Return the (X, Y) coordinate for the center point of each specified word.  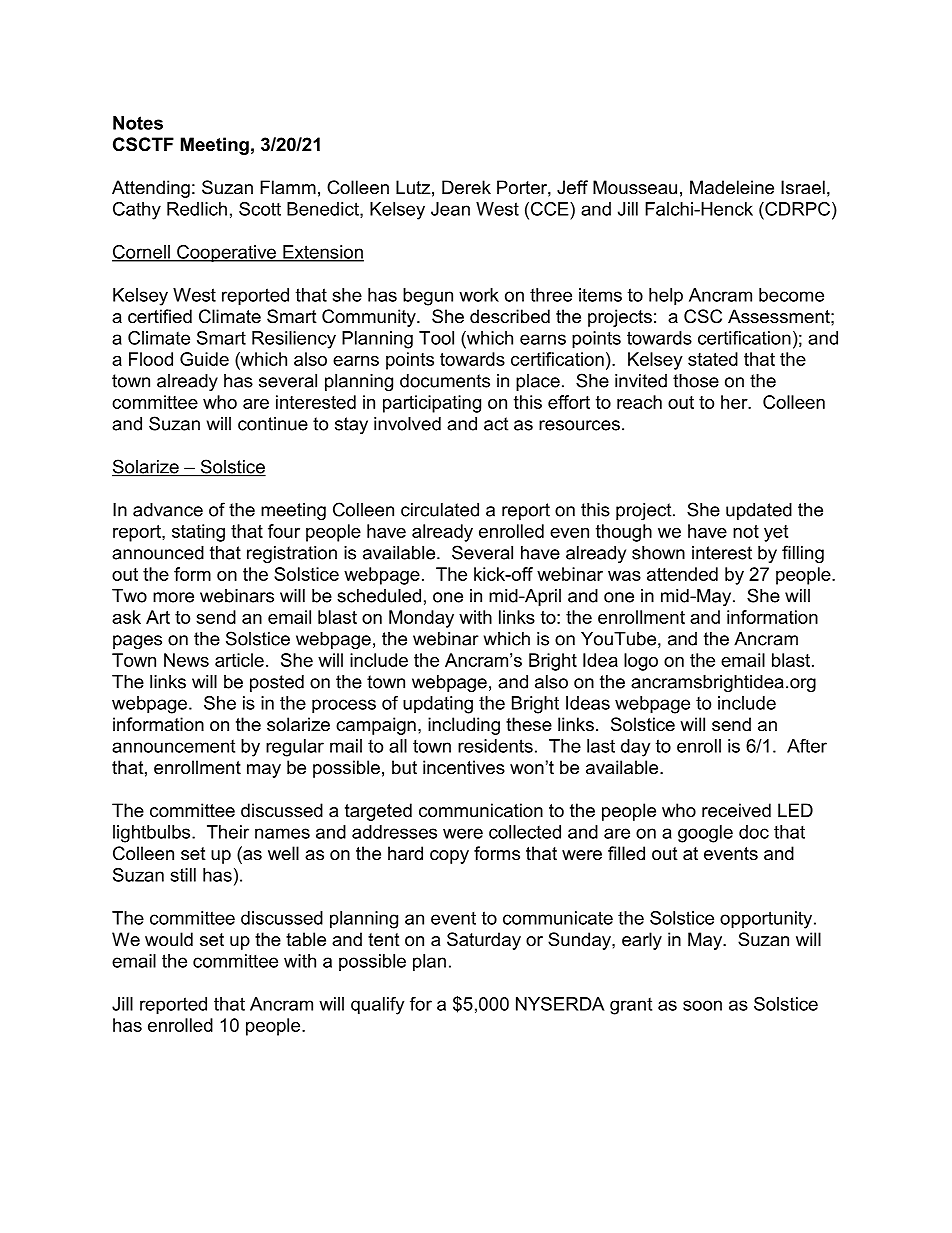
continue (273, 424)
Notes (138, 123)
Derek (466, 187)
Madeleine (732, 187)
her (735, 402)
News (186, 660)
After (807, 746)
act (496, 424)
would (169, 939)
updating (438, 705)
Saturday (484, 941)
